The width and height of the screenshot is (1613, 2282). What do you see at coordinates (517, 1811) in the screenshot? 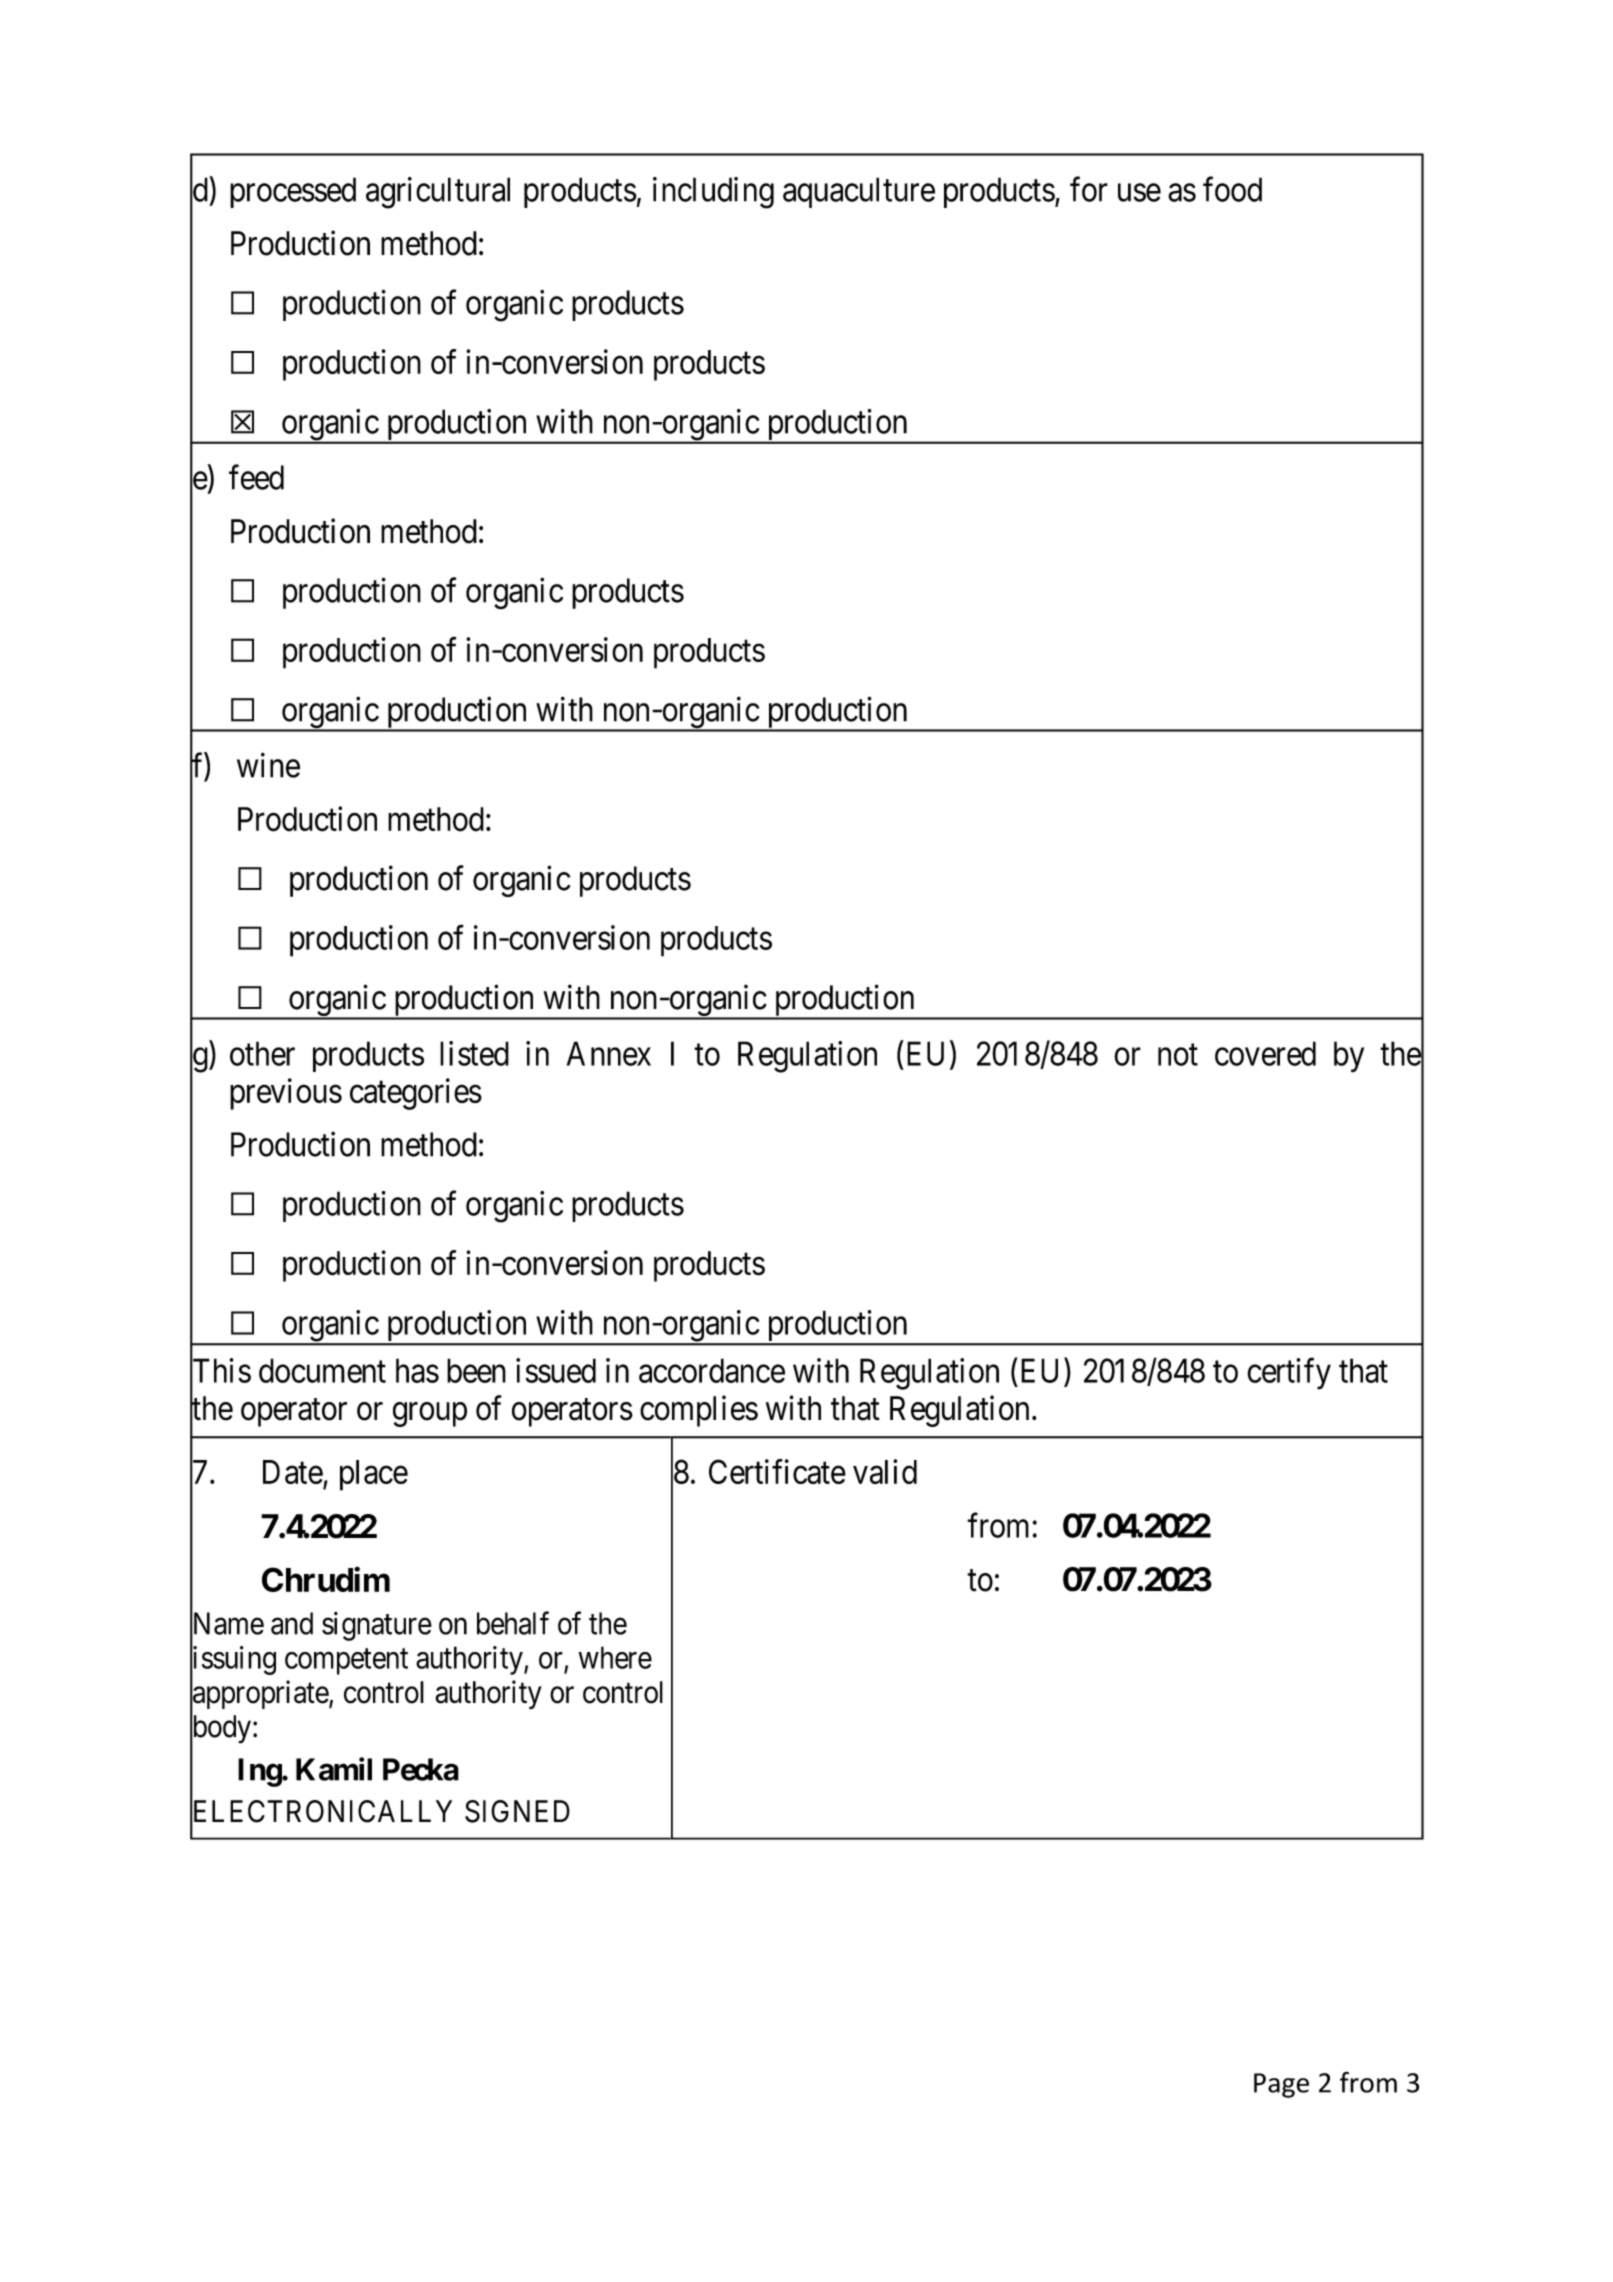
I see `SIGNED` at bounding box center [517, 1811].
